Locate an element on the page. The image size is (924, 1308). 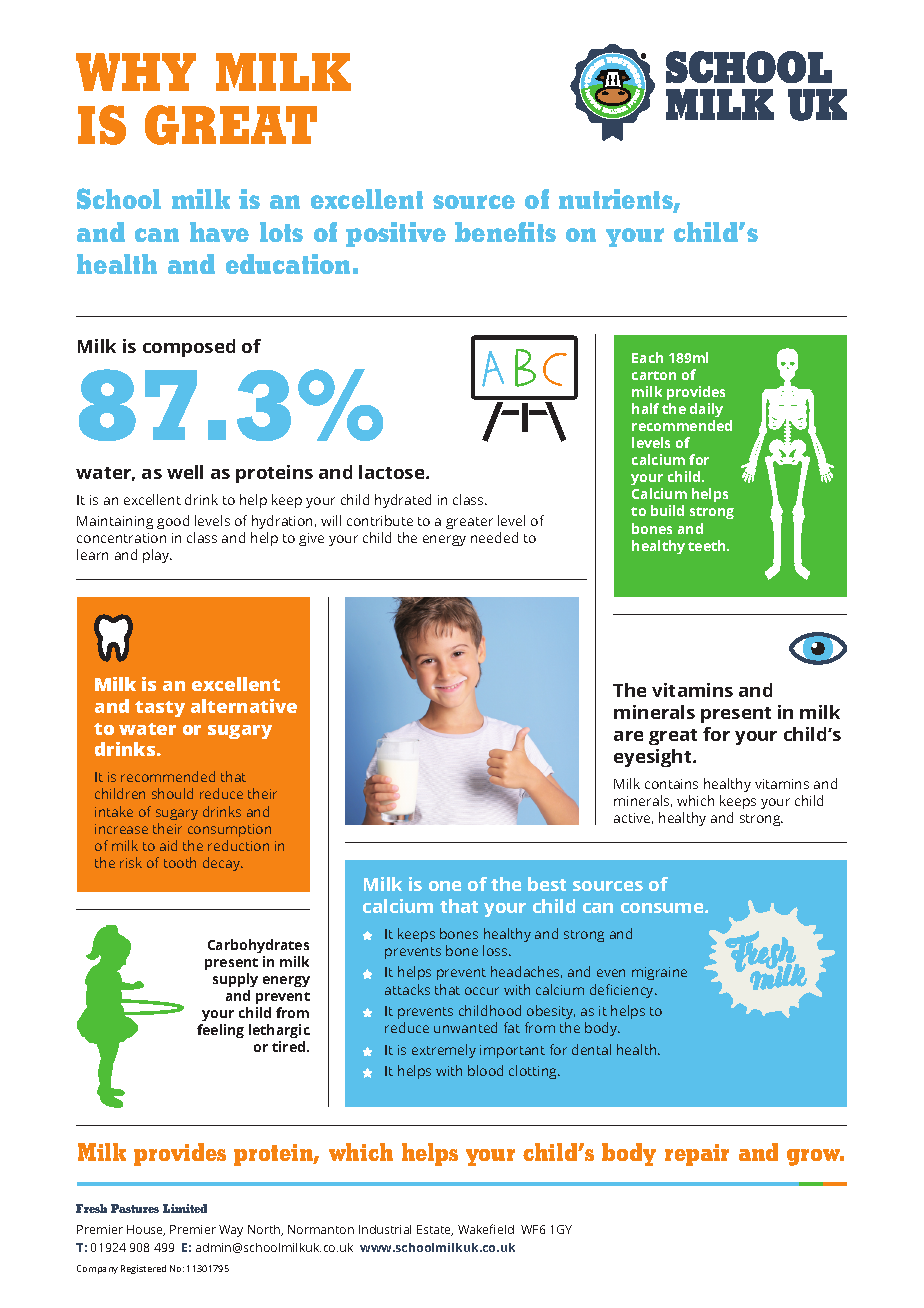
WHY is located at coordinates (136, 72).
